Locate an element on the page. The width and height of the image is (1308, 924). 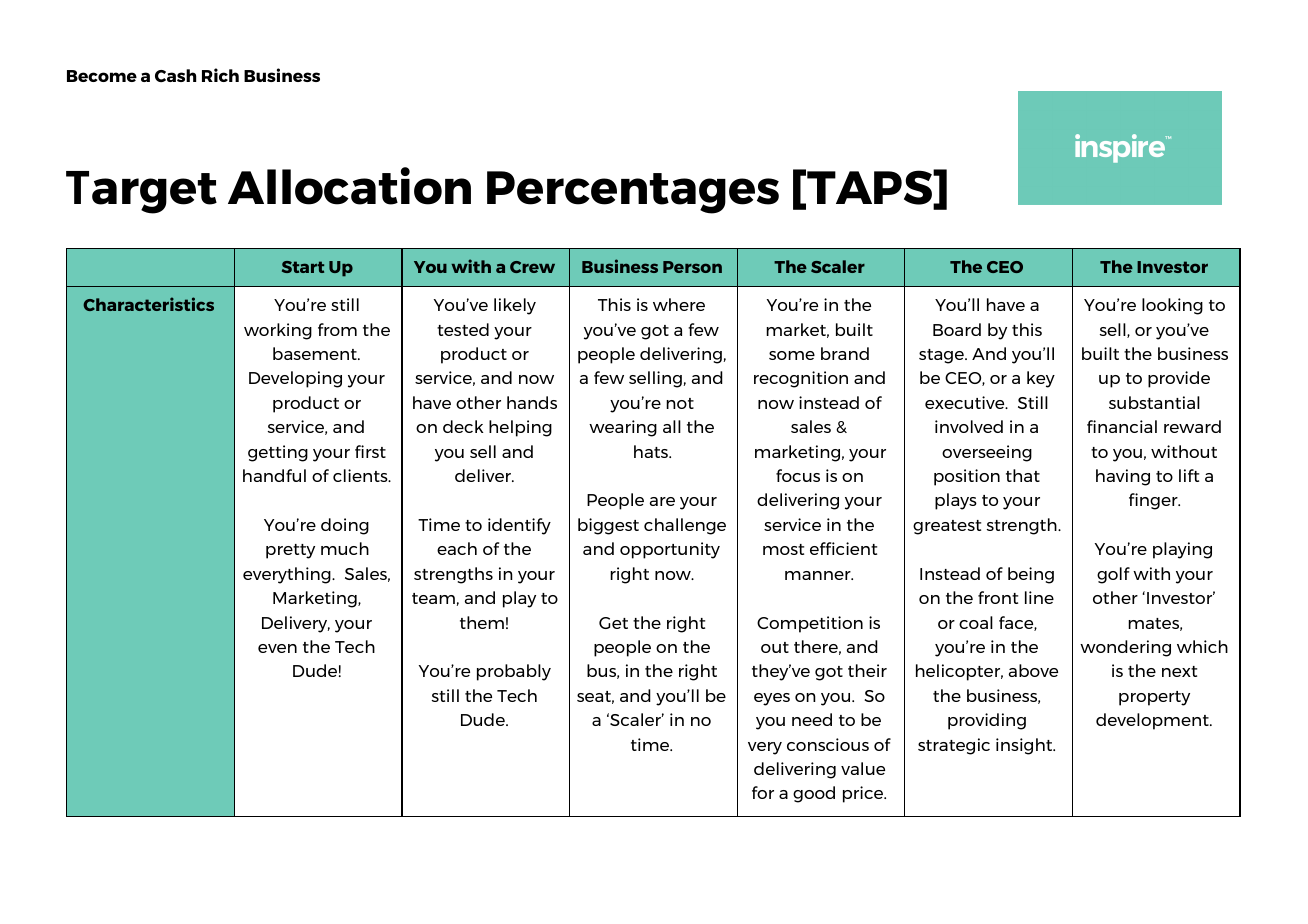
for is located at coordinates (763, 792).
